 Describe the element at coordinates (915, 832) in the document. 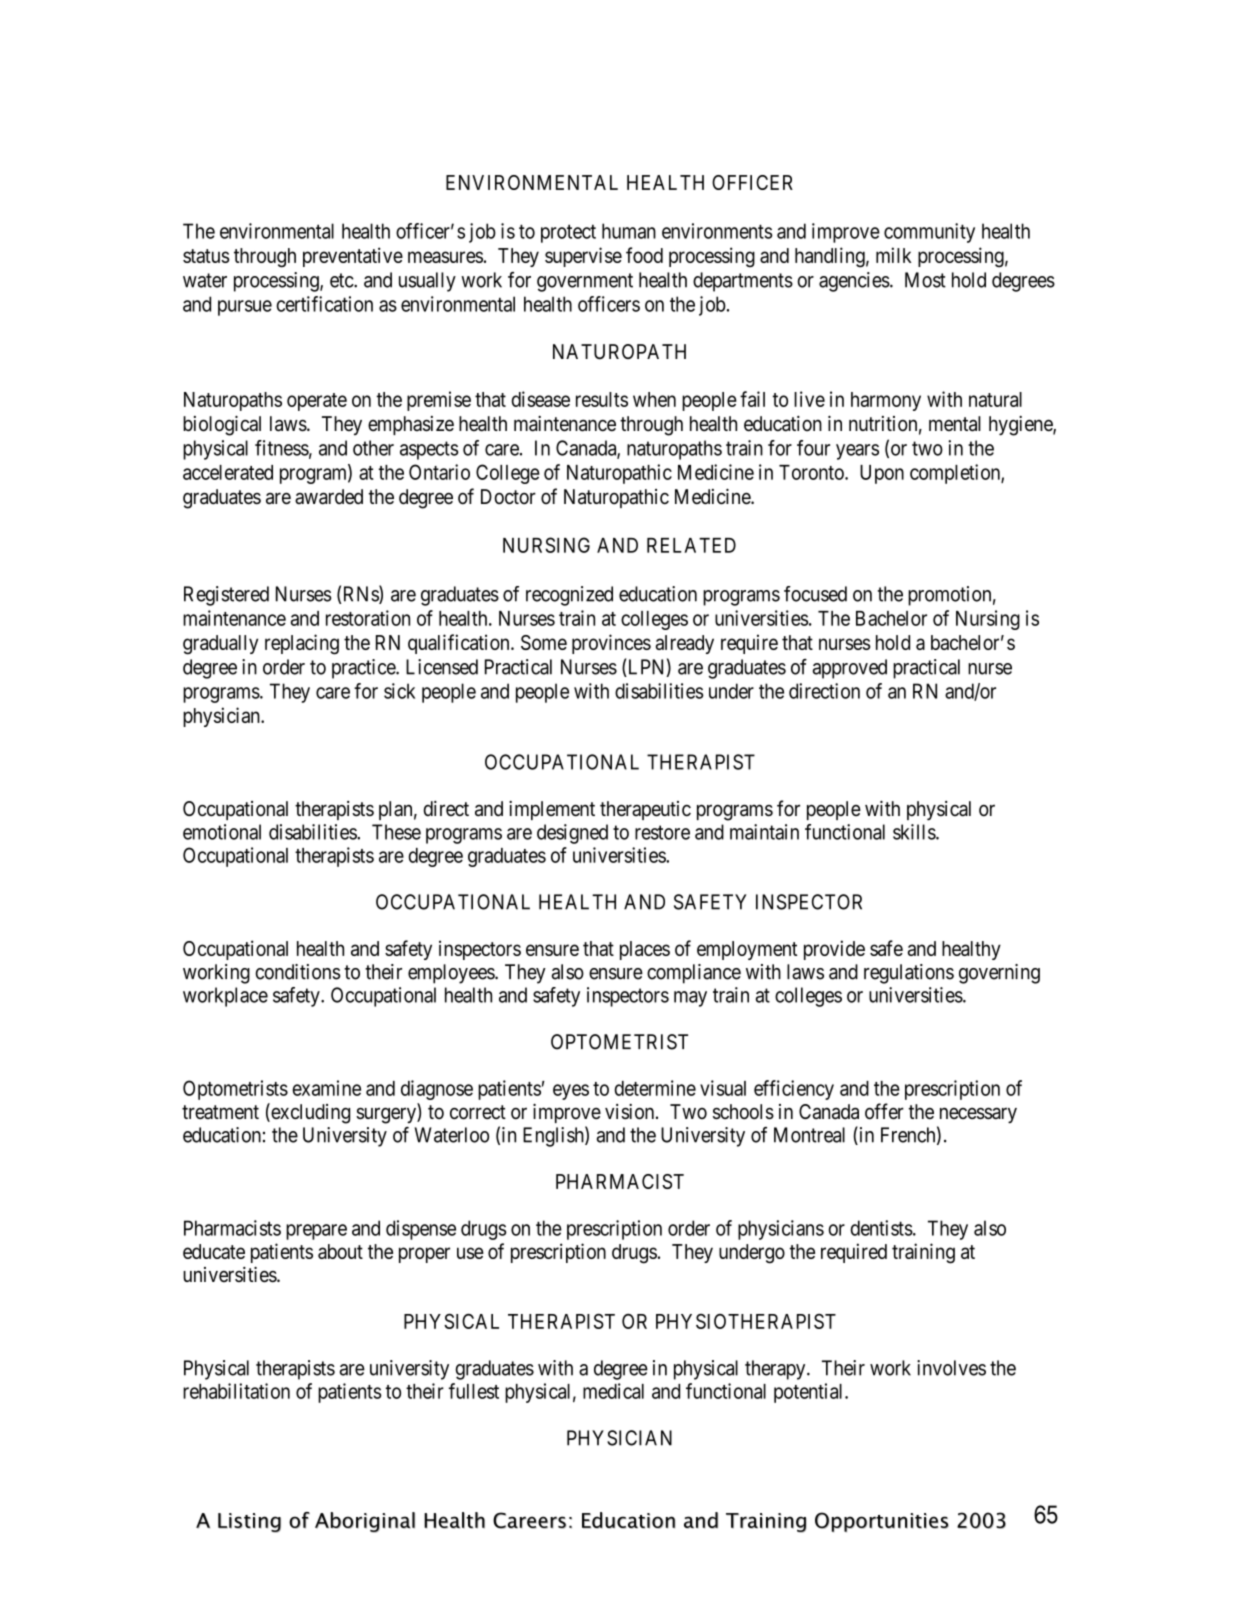

I see `skills` at that location.
